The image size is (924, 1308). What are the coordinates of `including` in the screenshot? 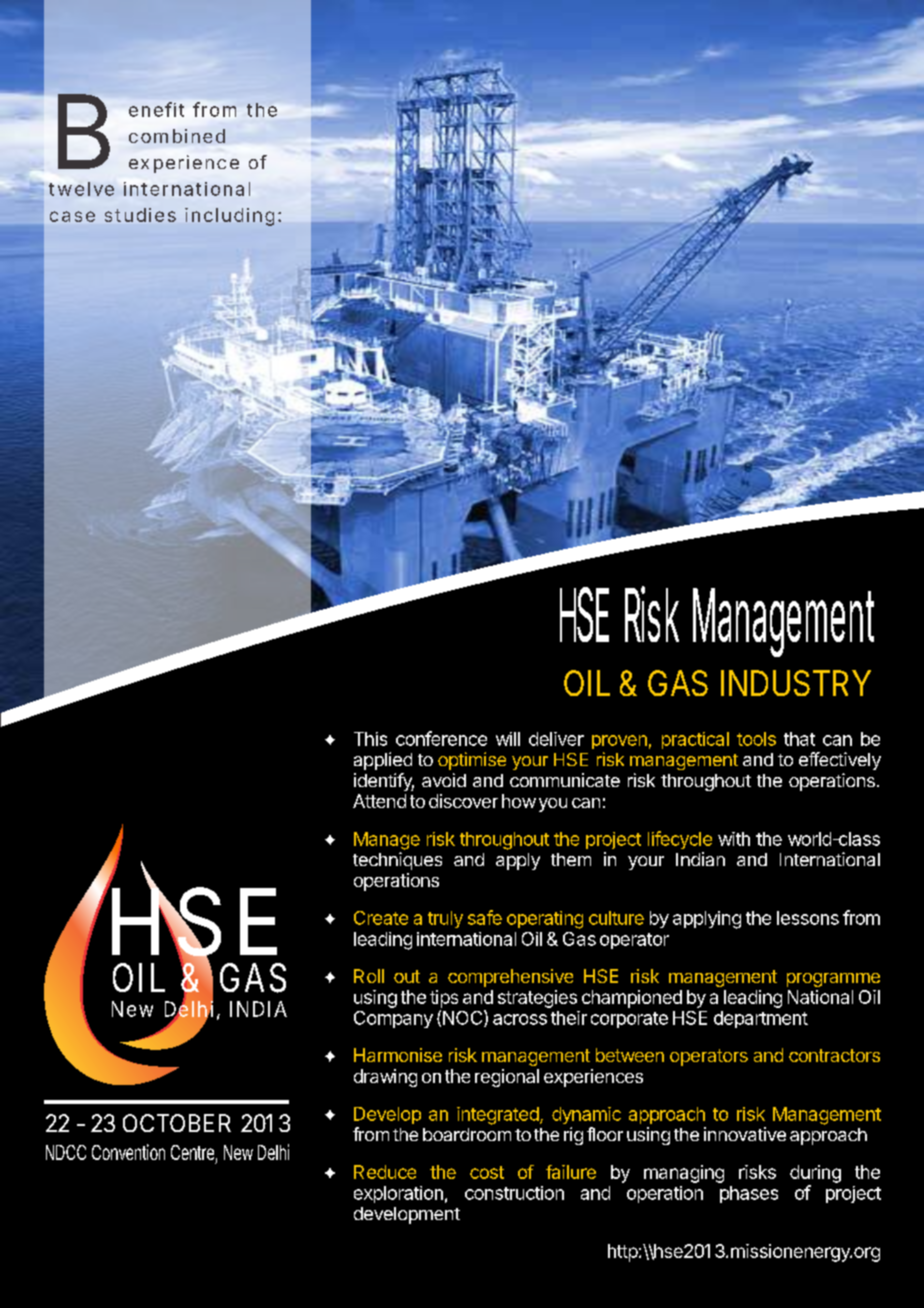 It's located at (229, 217).
